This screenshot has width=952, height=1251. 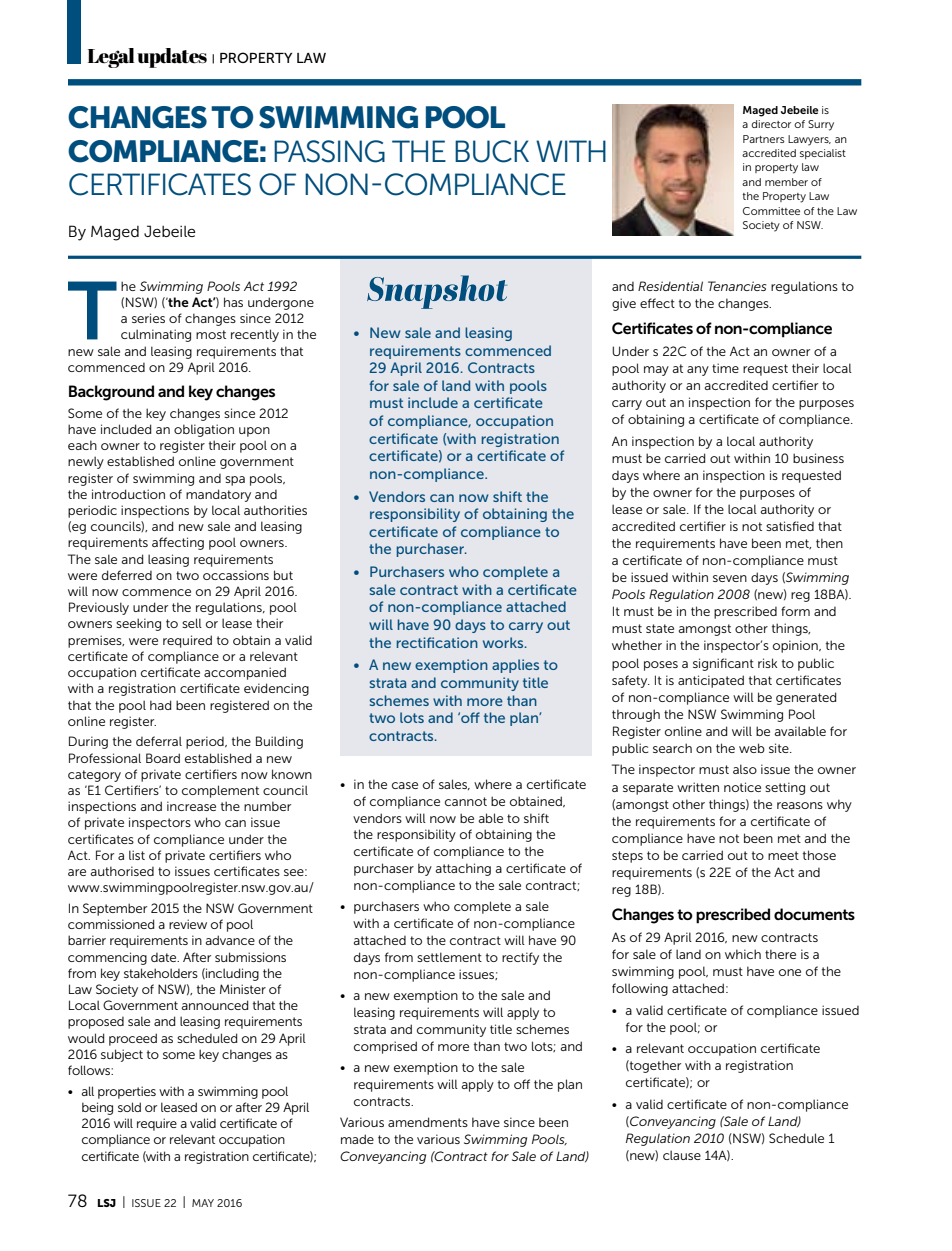 What do you see at coordinates (463, 869) in the screenshot?
I see `attaching` at bounding box center [463, 869].
